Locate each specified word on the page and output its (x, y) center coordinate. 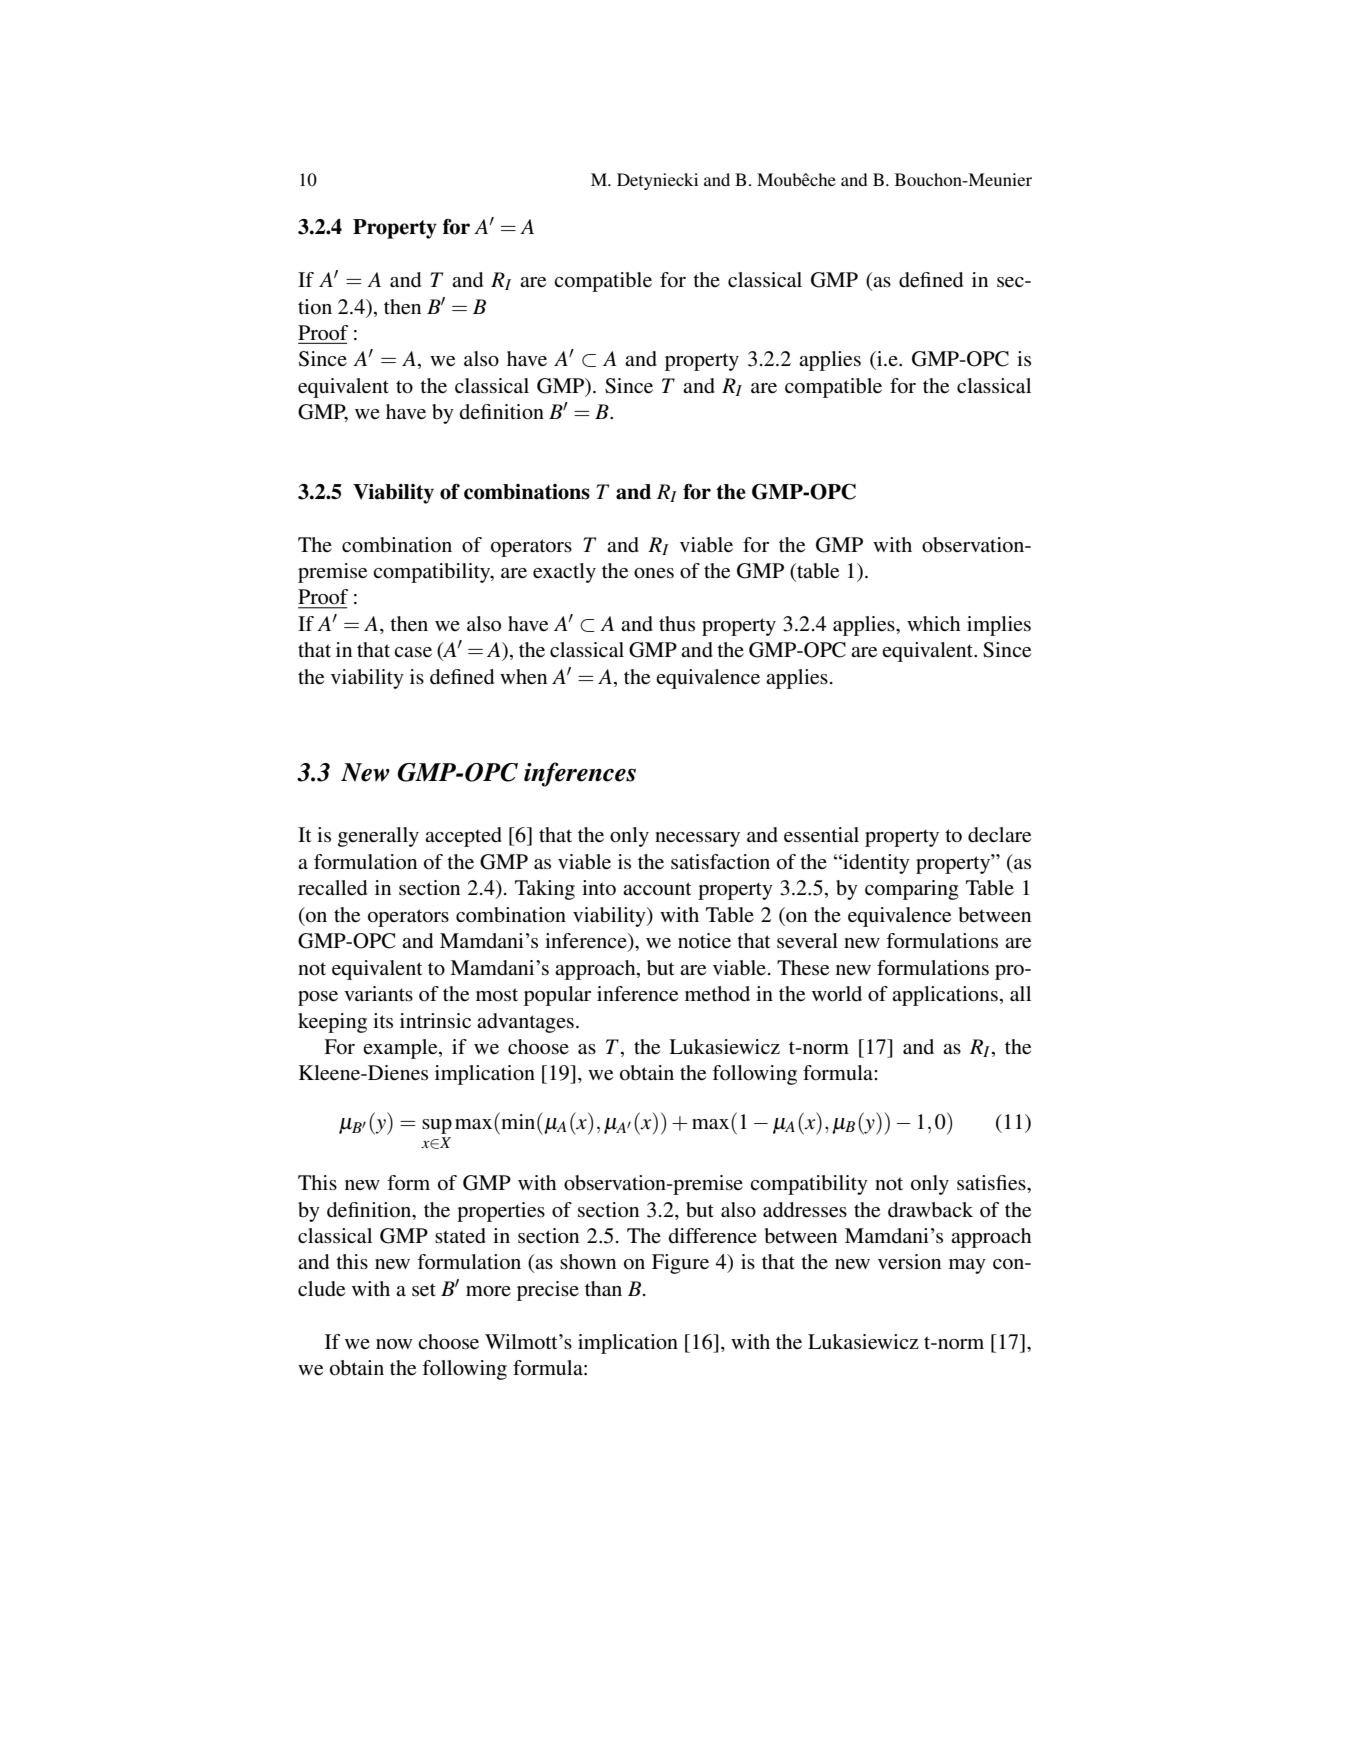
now (394, 1344)
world (837, 994)
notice (704, 941)
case (413, 652)
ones (654, 573)
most (497, 995)
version (909, 1262)
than (603, 1288)
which (933, 623)
